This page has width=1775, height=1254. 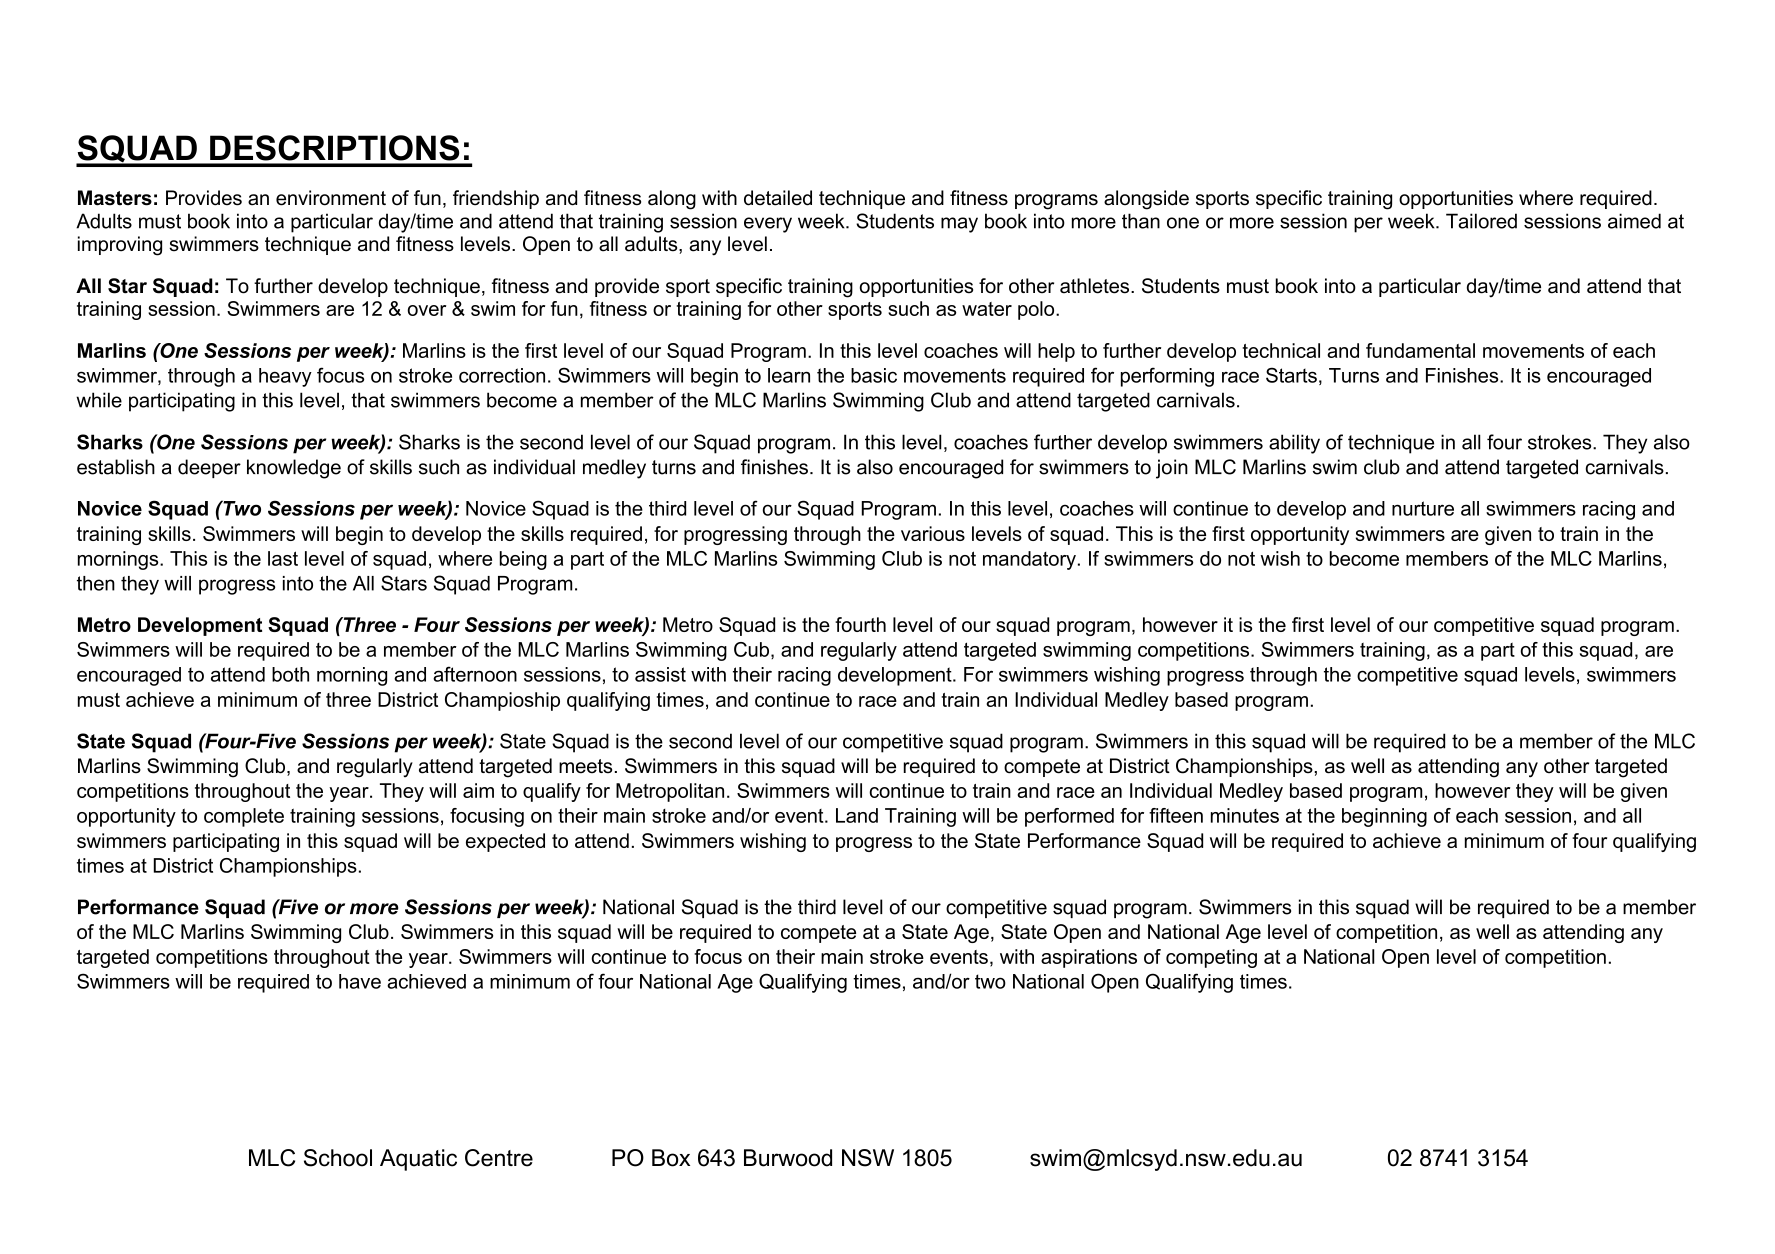 I want to click on environment, so click(x=331, y=198).
